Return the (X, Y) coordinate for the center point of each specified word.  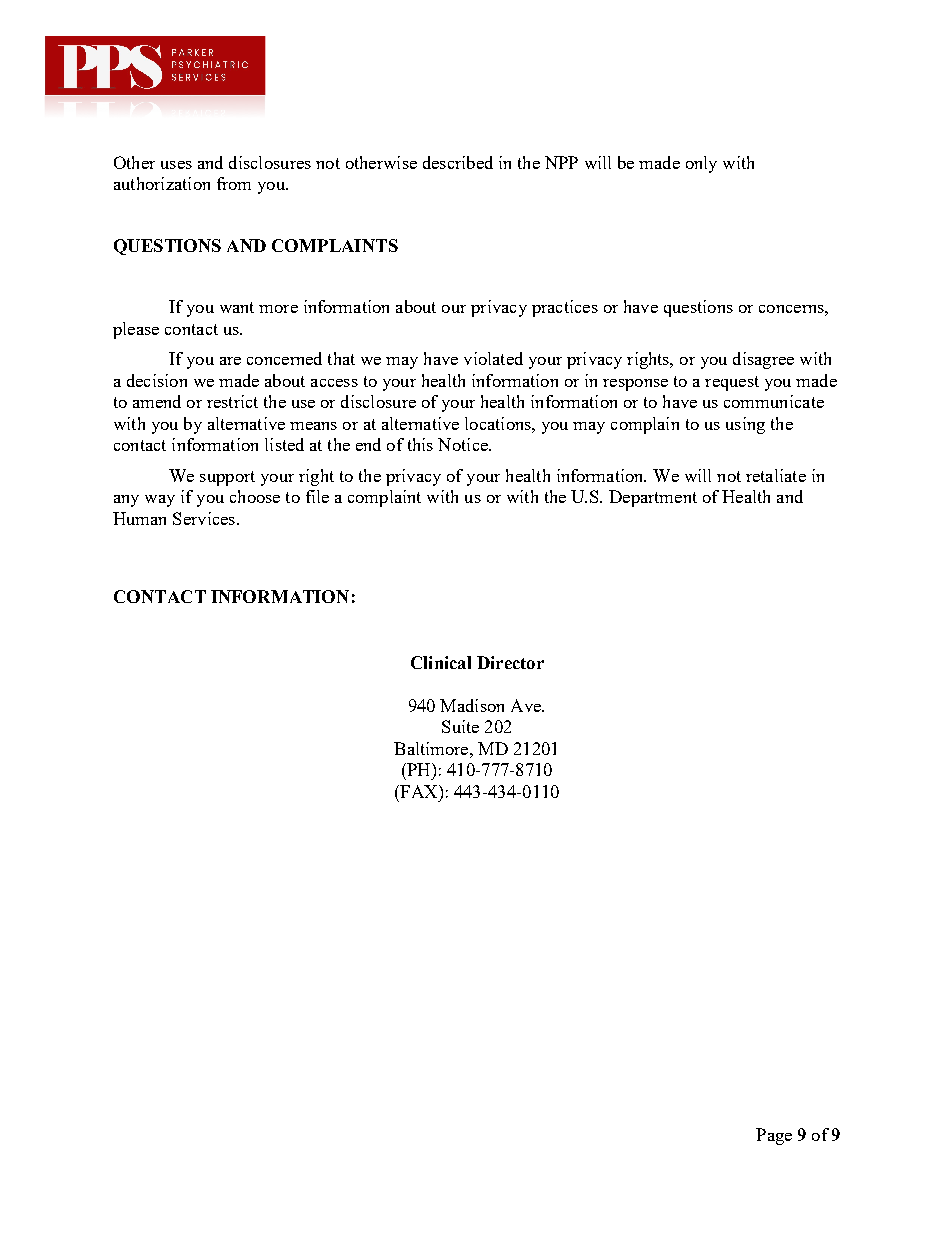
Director (510, 662)
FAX (419, 791)
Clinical (441, 662)
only (701, 164)
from (234, 183)
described (458, 162)
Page (774, 1136)
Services (204, 518)
